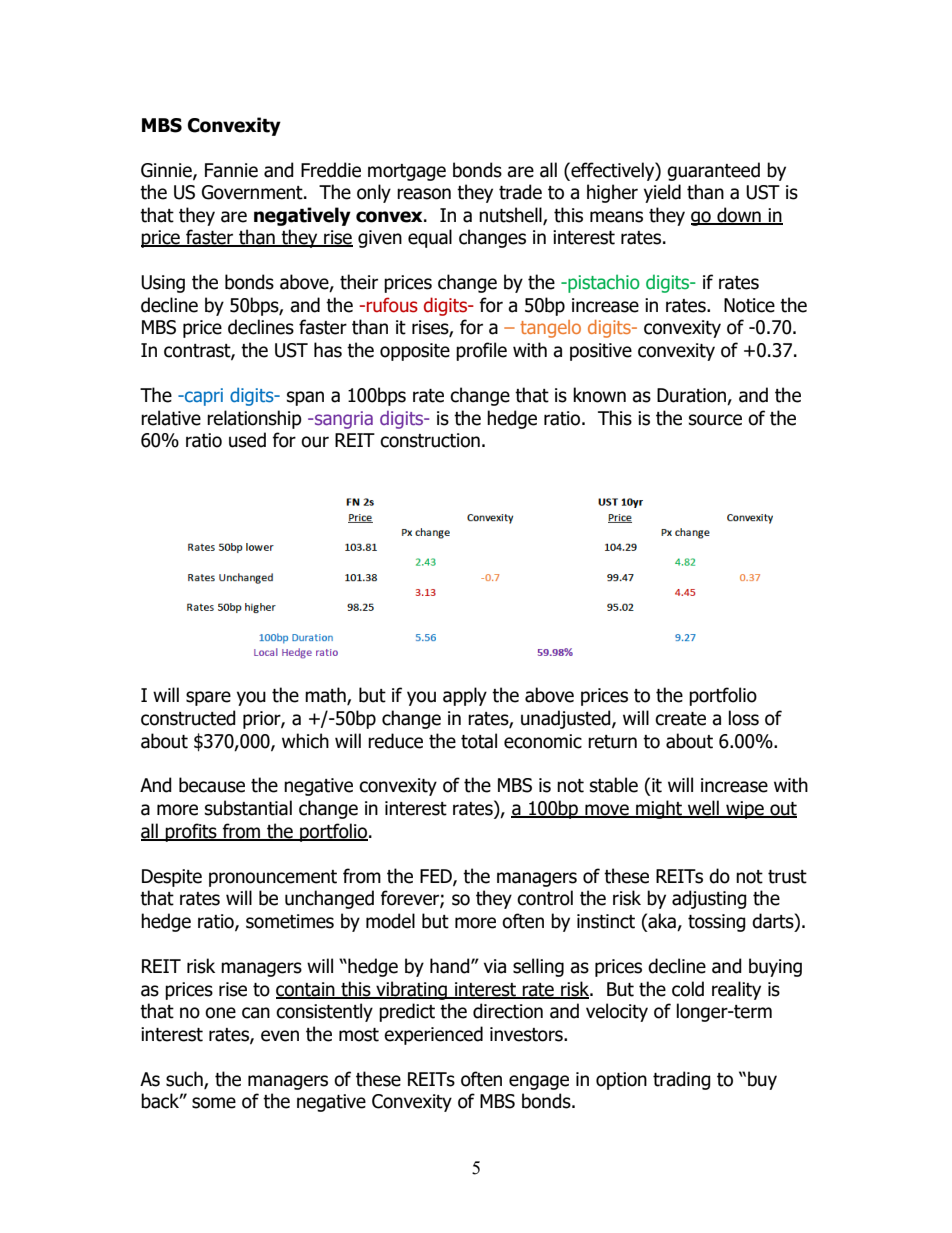 The width and height of the page is (952, 1233). I want to click on Fannie, so click(231, 170).
